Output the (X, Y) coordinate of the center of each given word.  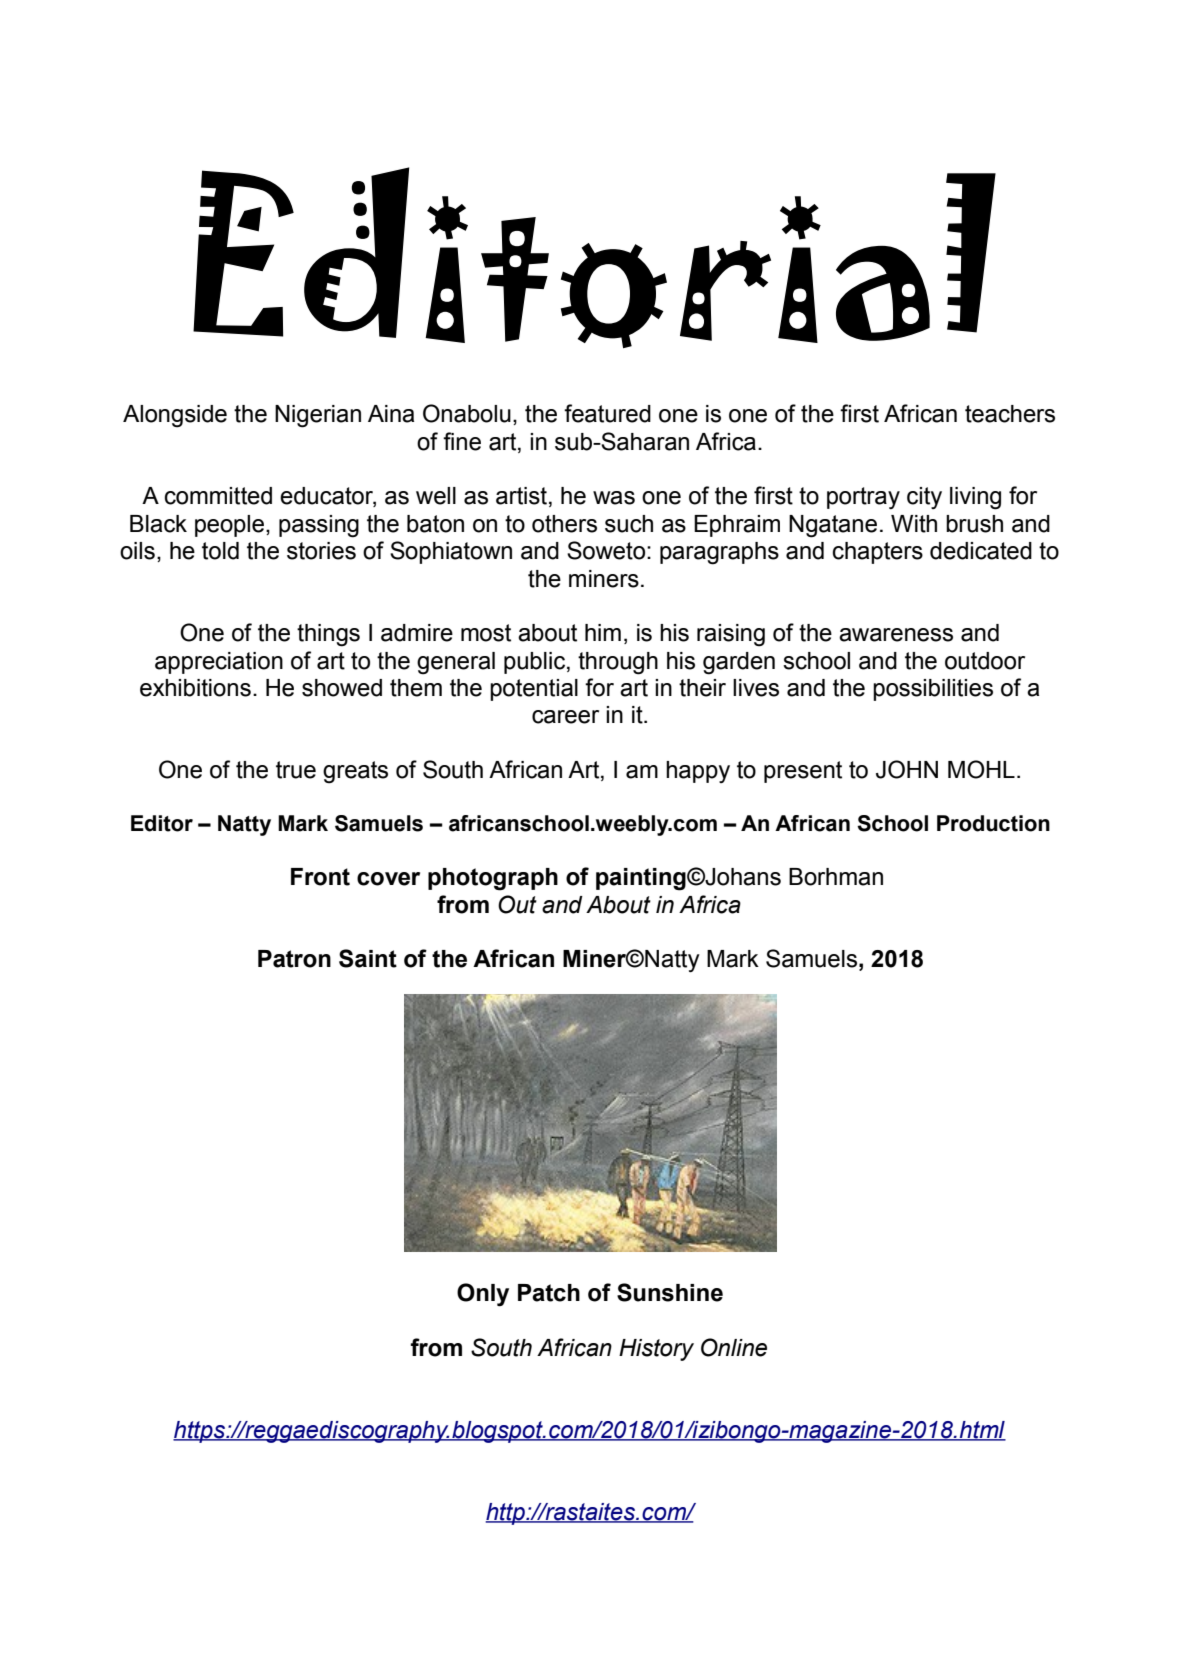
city (924, 498)
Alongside (175, 416)
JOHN (907, 769)
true (296, 770)
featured (607, 413)
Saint (368, 958)
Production (993, 823)
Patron (294, 959)
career (565, 717)
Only (483, 1295)
